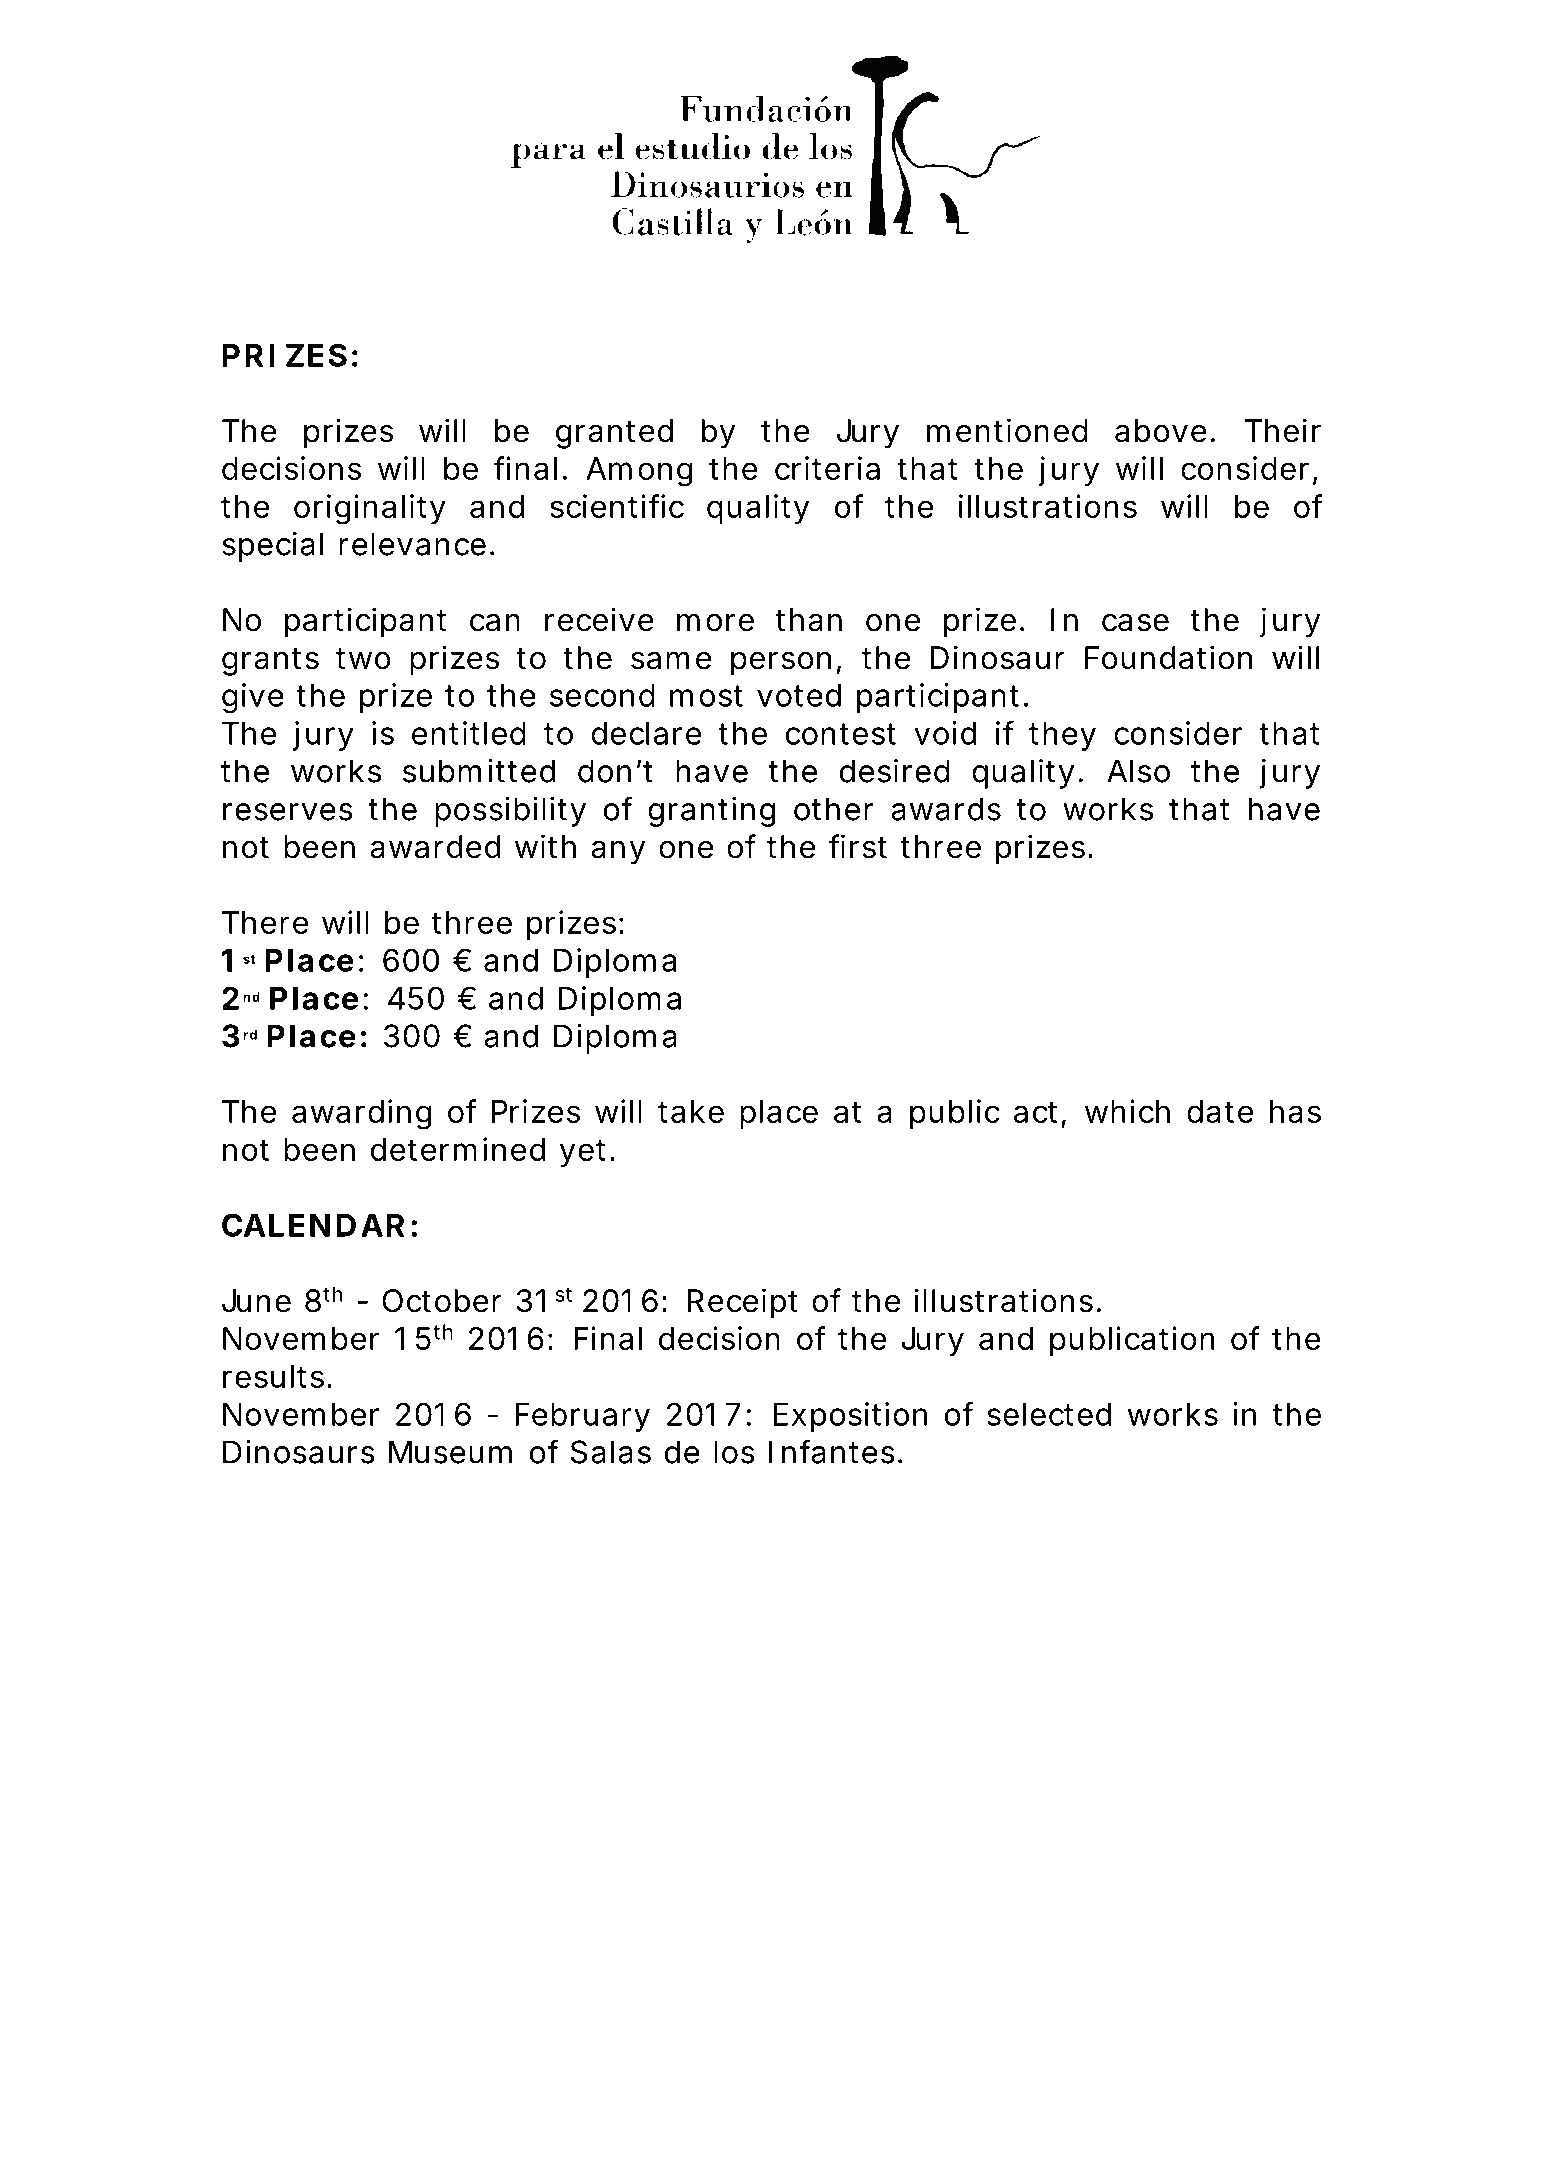  Describe the element at coordinates (799, 695) in the page. I see `voted` at that location.
